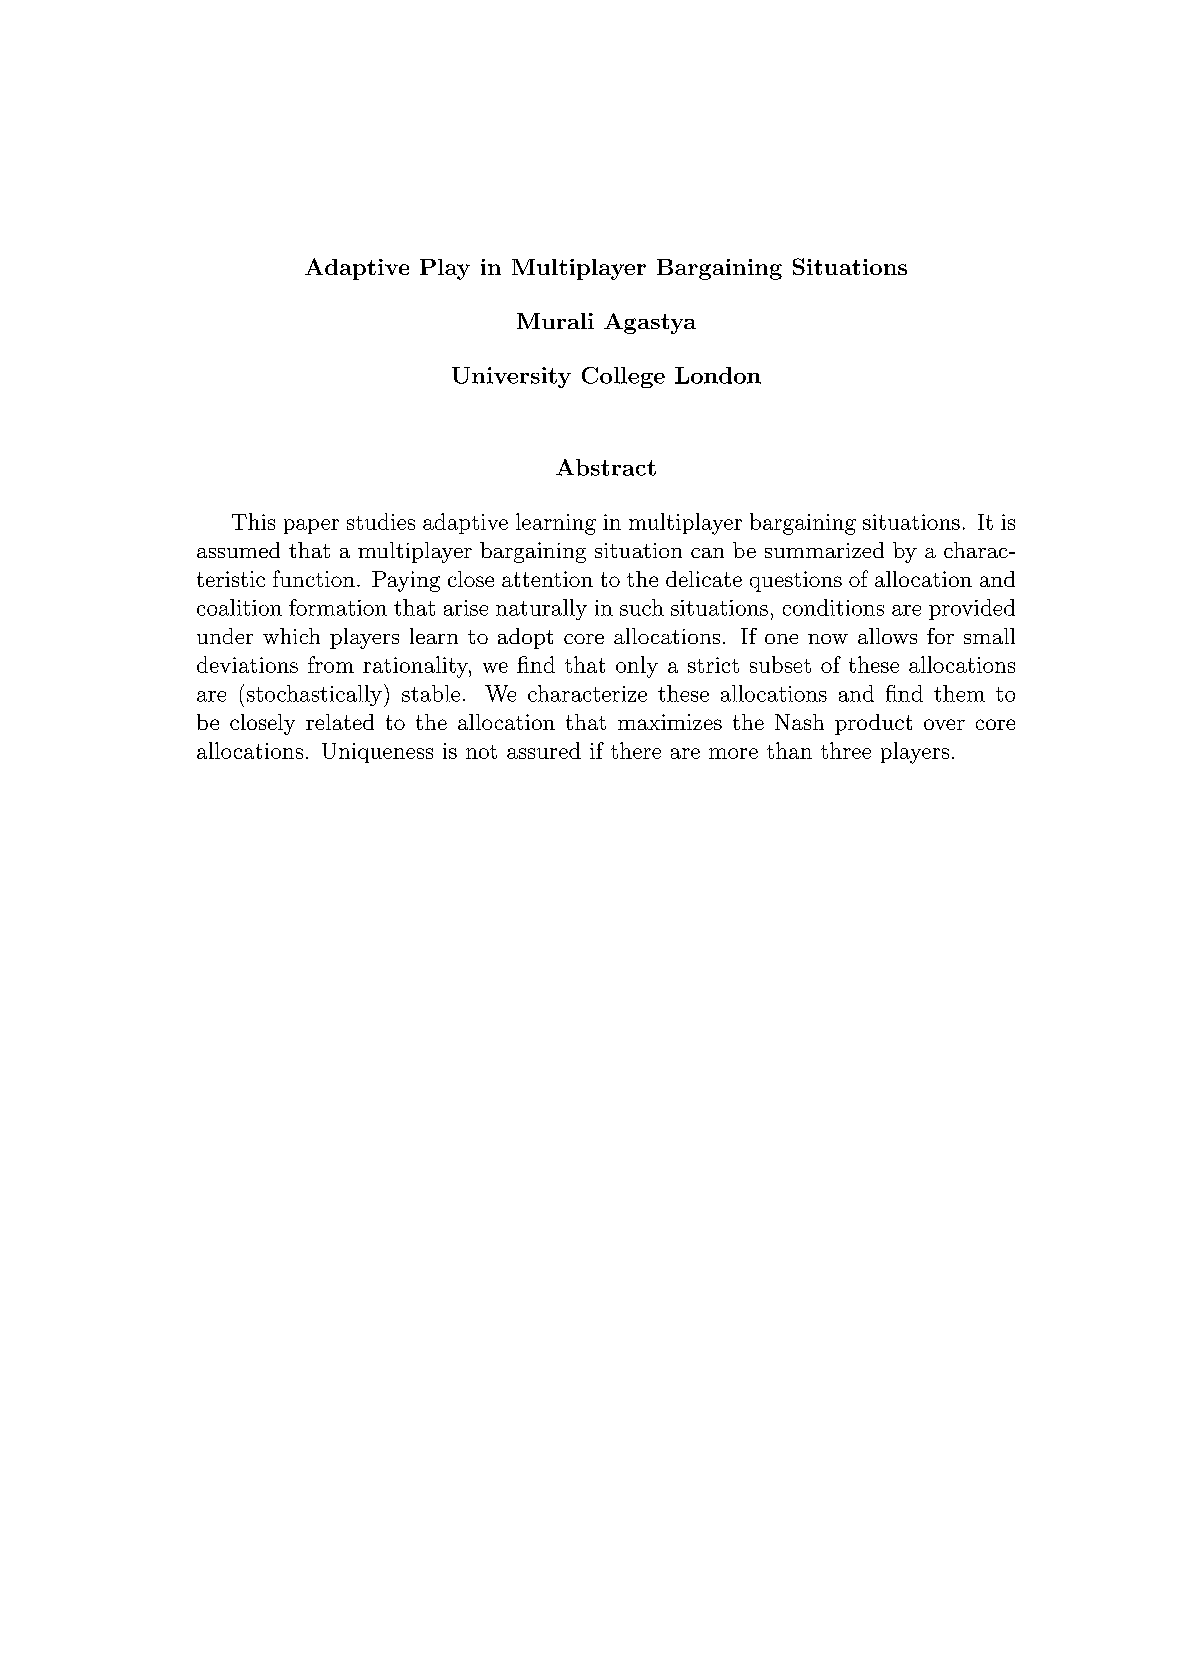  Describe the element at coordinates (636, 750) in the screenshot. I see `there` at that location.
